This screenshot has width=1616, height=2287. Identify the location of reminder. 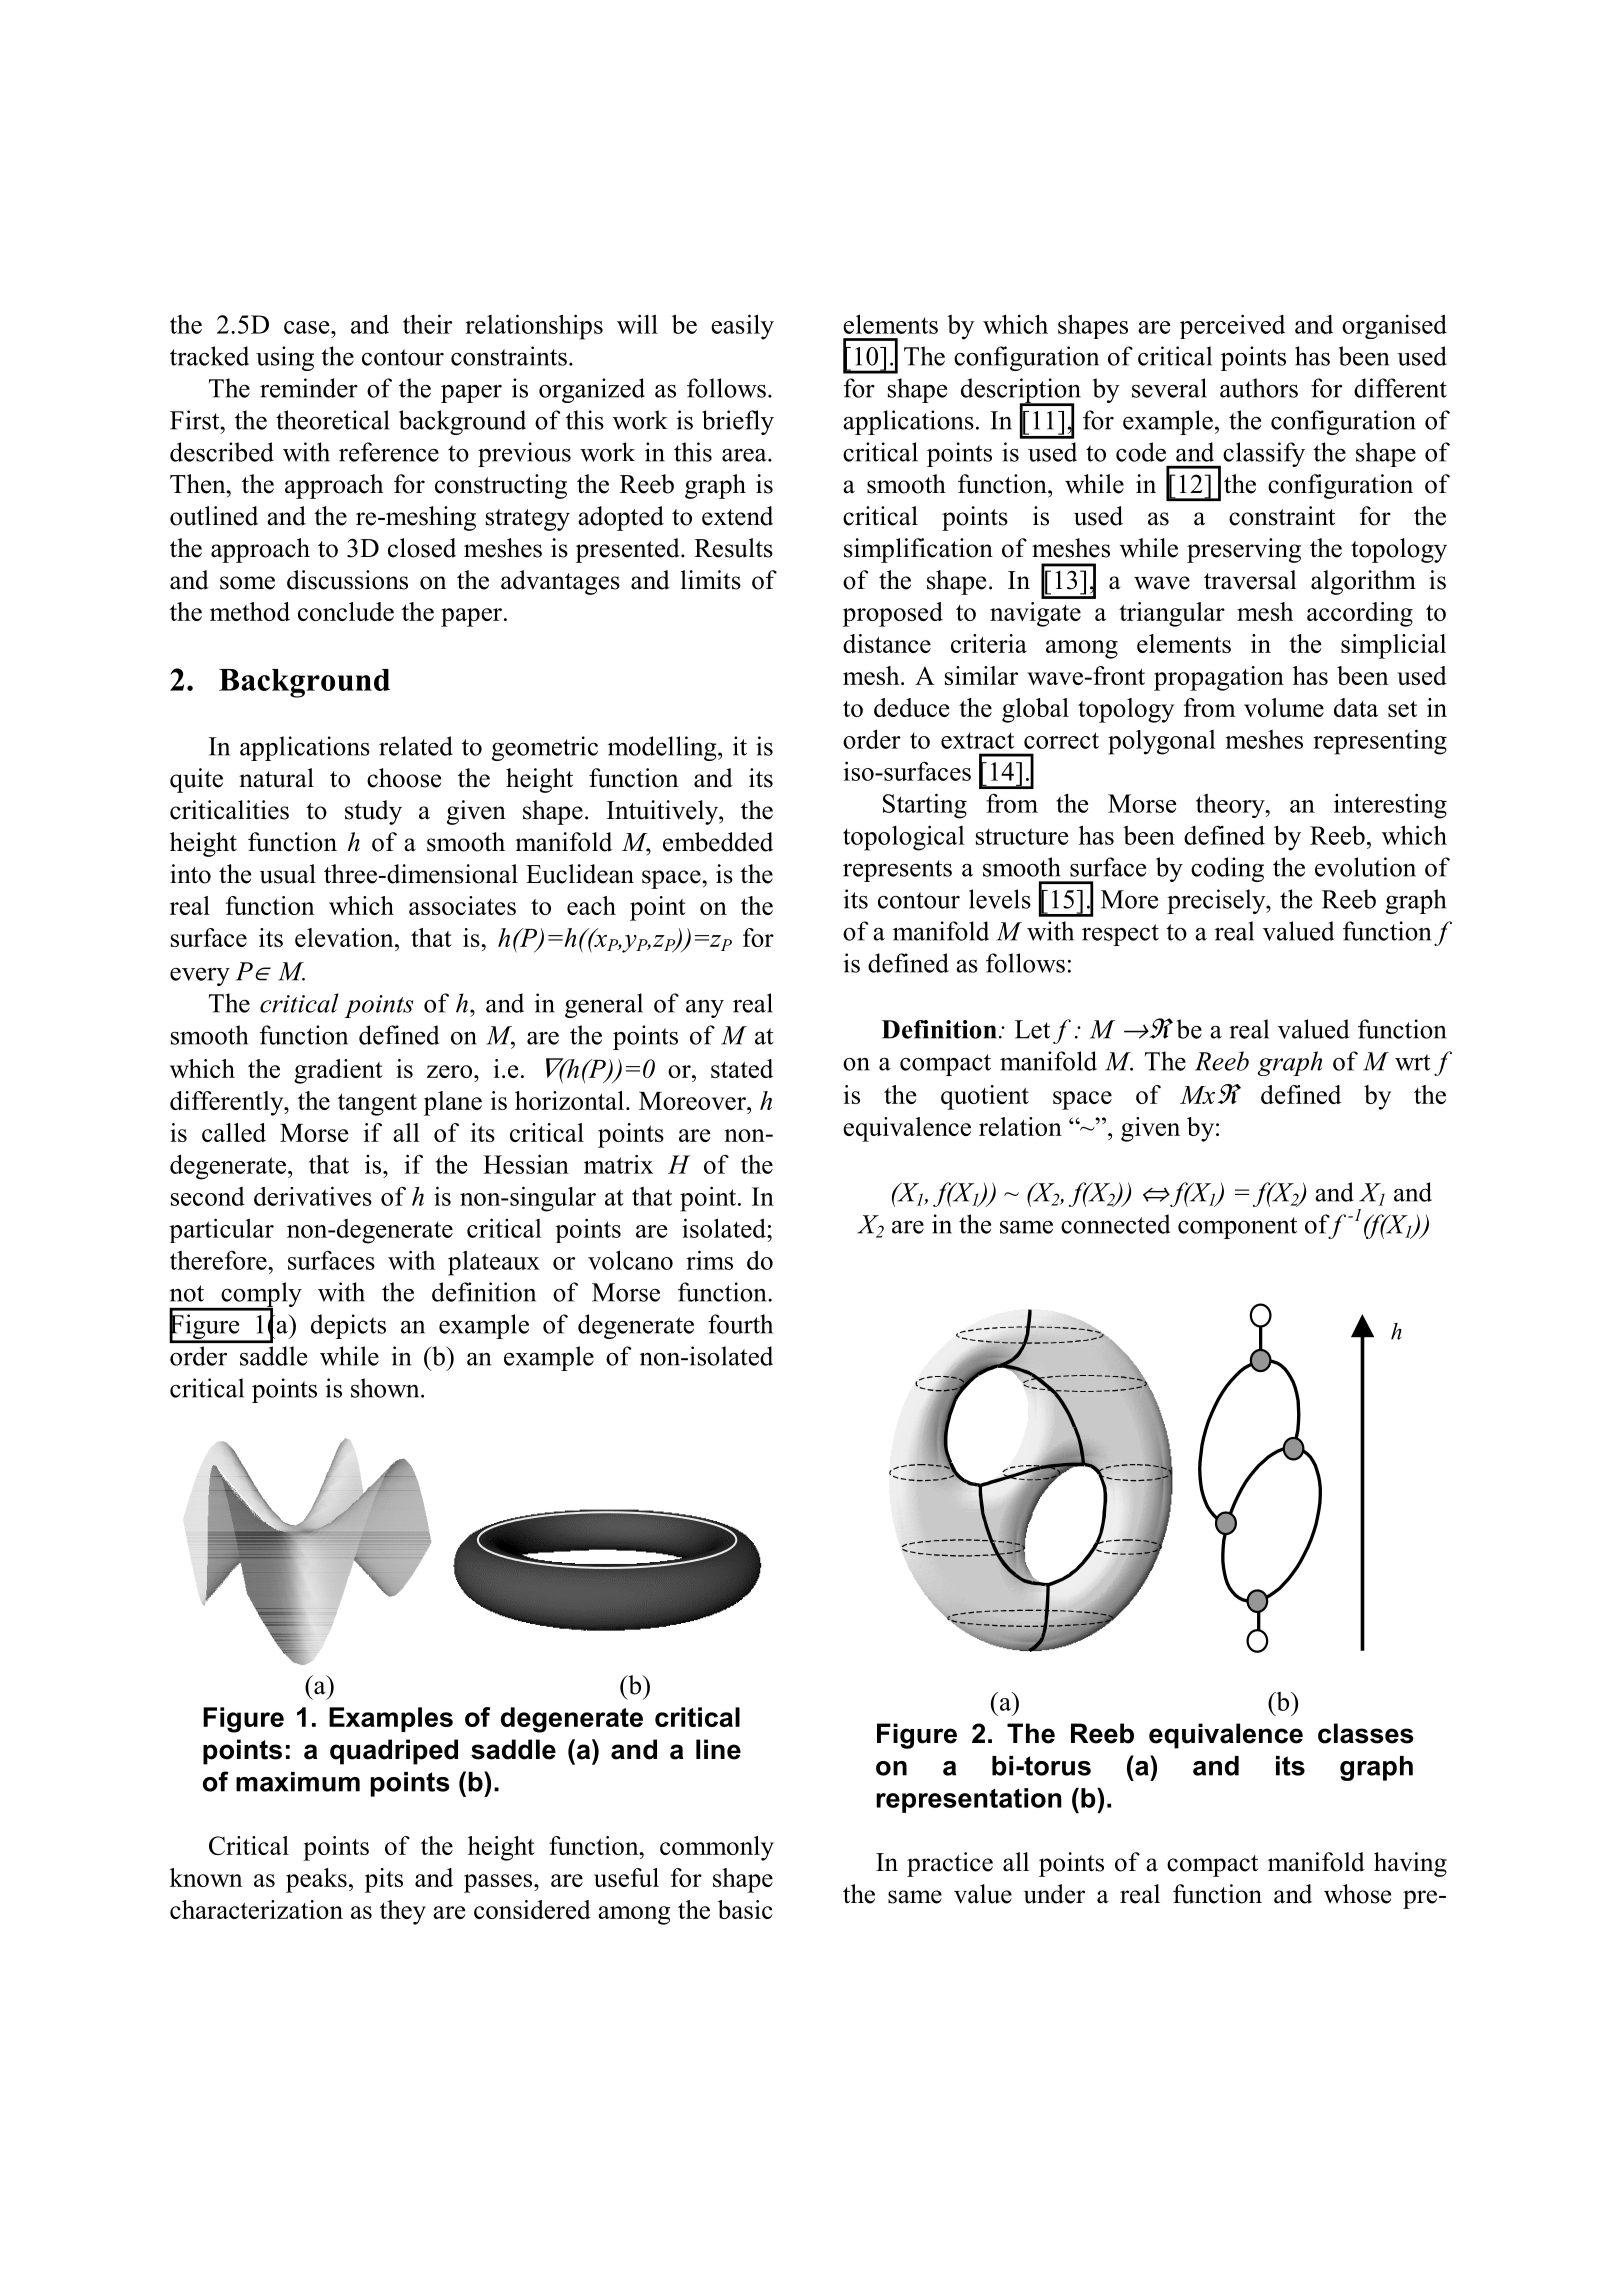
(309, 388).
